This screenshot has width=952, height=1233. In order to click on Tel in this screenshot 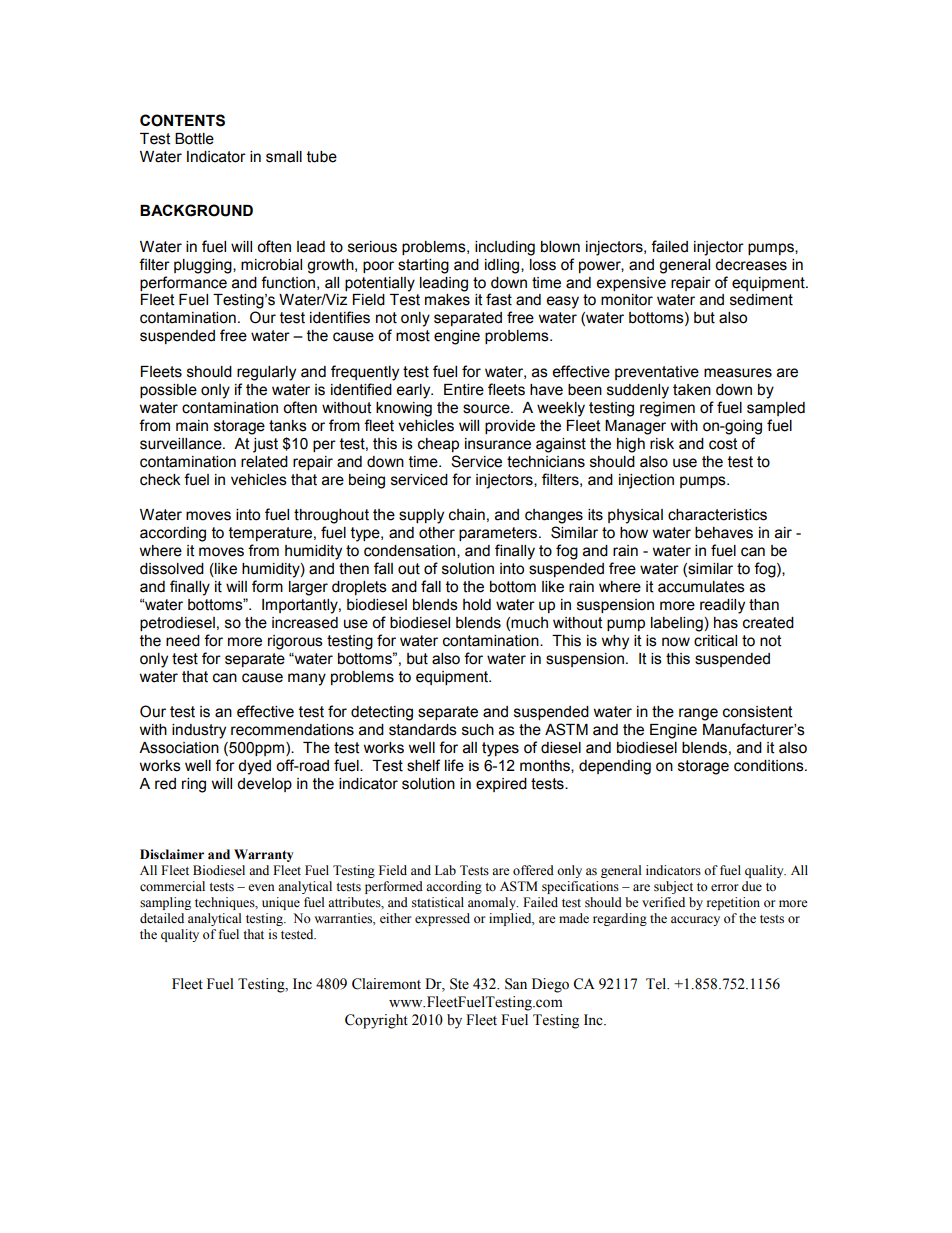, I will do `click(657, 984)`.
